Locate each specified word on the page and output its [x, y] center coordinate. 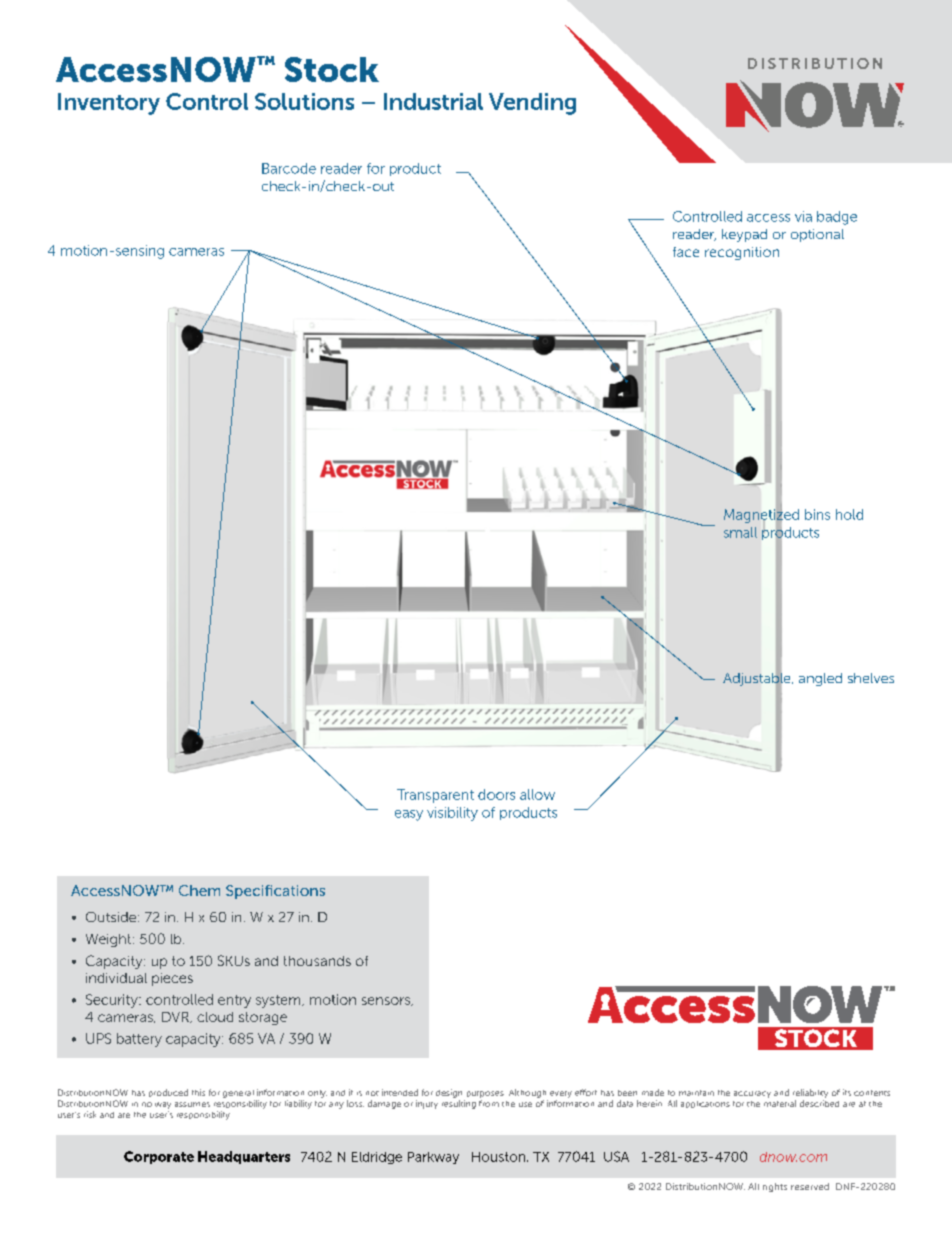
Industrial [433, 101]
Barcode [289, 168]
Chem [199, 890]
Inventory [109, 104]
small [740, 532]
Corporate [159, 1157]
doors [496, 794]
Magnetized [761, 515]
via [803, 216]
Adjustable [758, 679]
